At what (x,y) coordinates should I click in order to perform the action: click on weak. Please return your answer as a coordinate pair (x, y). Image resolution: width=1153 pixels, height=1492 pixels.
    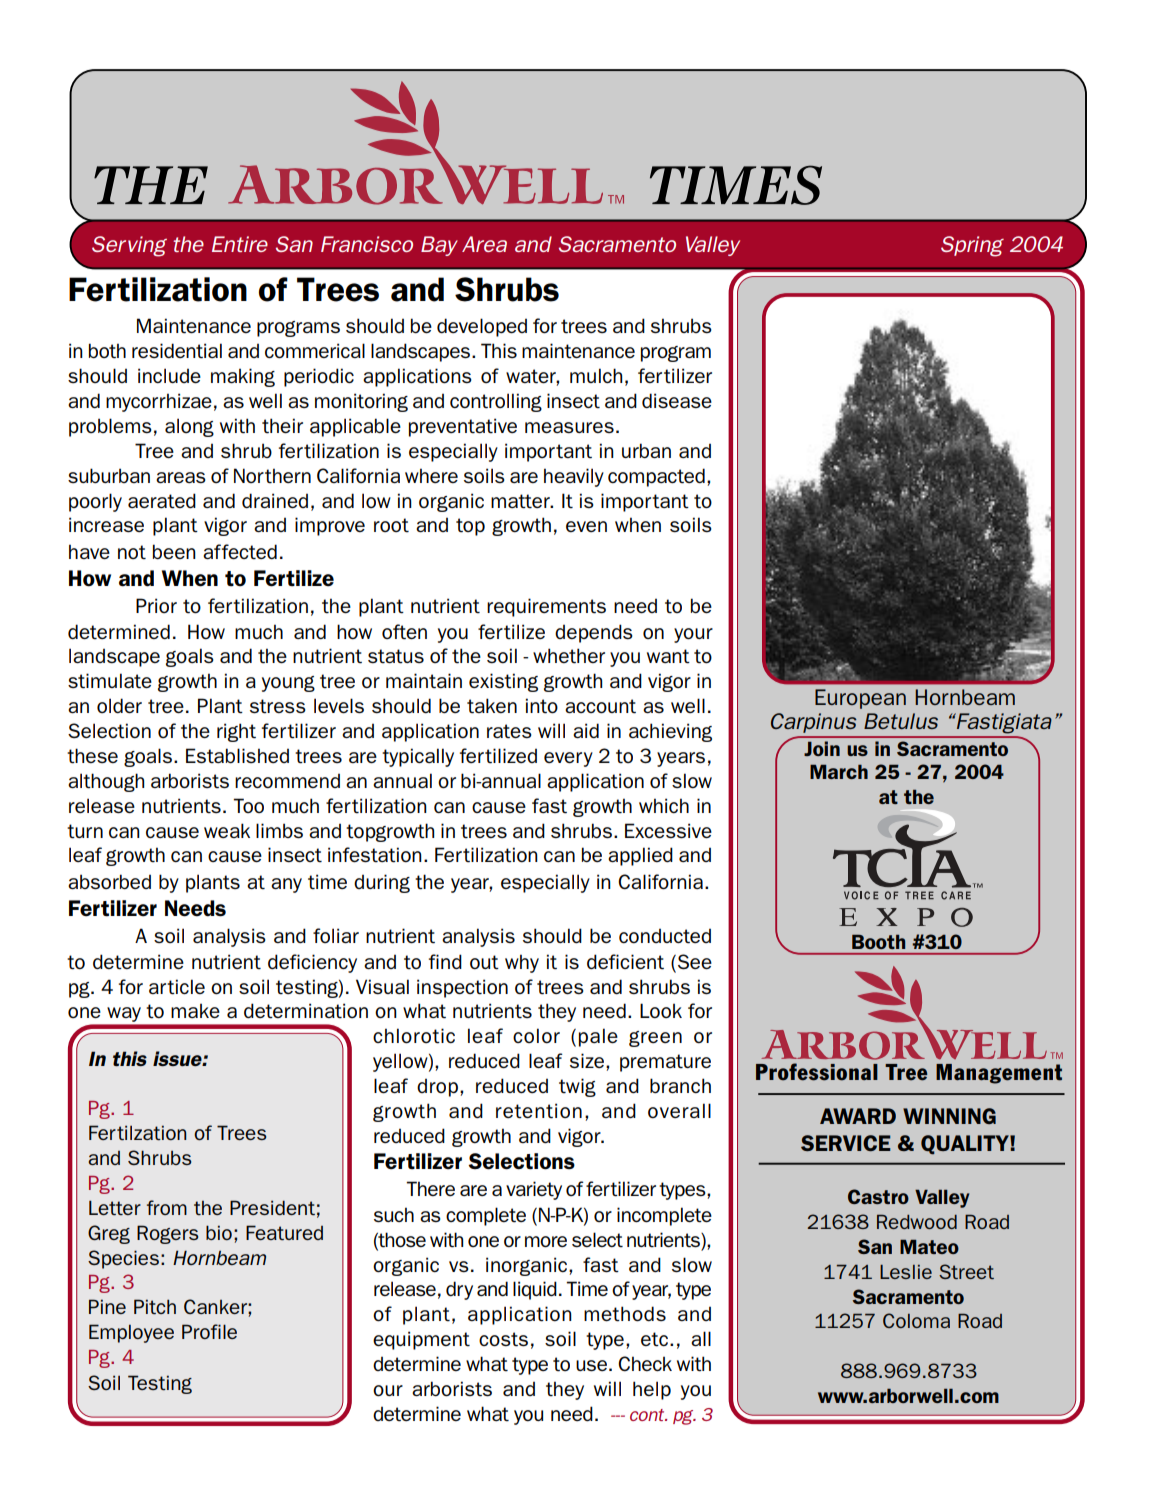
    Looking at the image, I should click on (227, 830).
